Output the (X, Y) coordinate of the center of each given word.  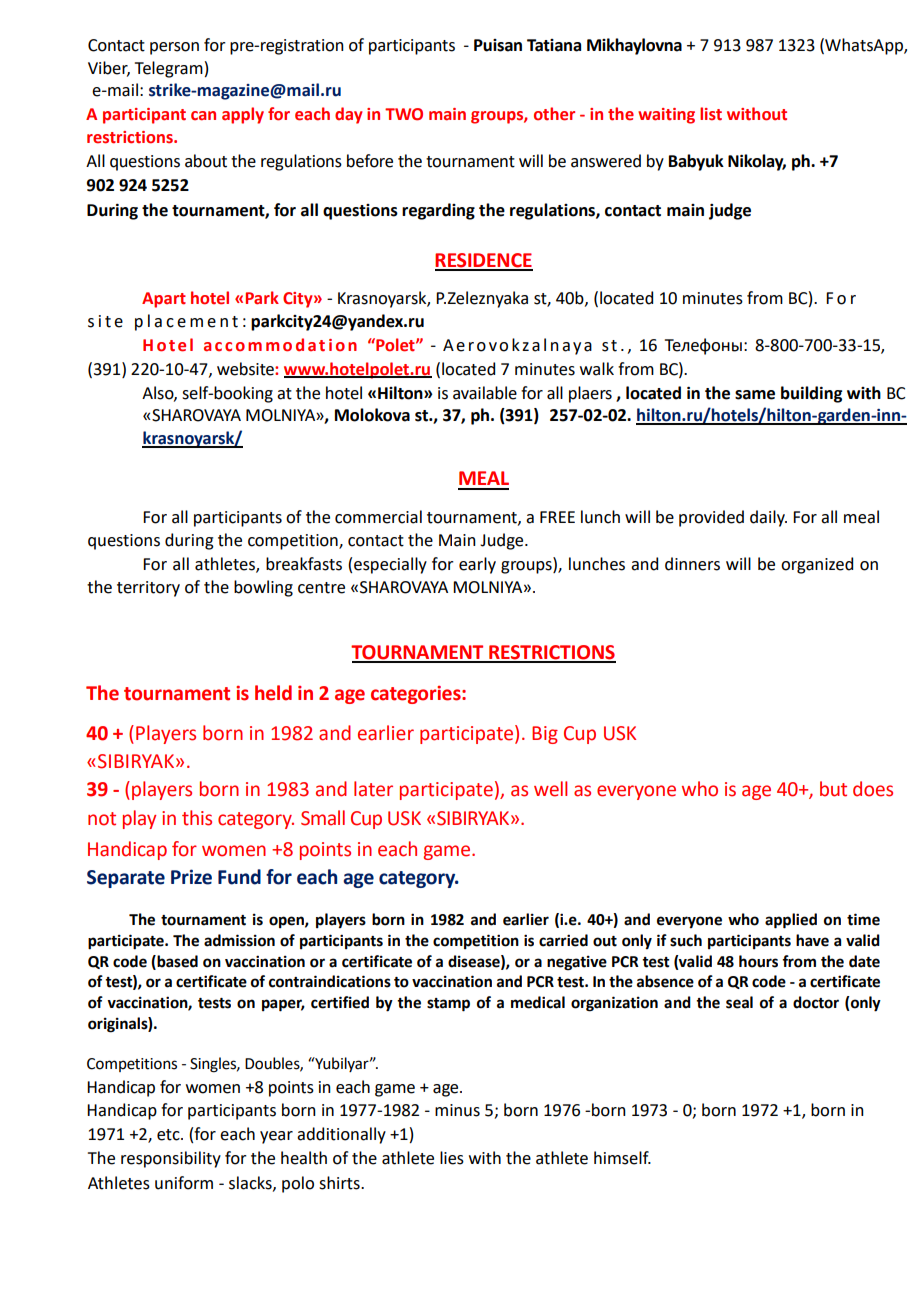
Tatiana (554, 45)
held (273, 693)
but (833, 789)
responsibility (171, 1159)
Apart (164, 300)
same (755, 395)
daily (768, 518)
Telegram (169, 69)
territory (148, 589)
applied (791, 921)
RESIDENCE (484, 261)
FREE (557, 517)
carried (563, 940)
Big (545, 735)
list (711, 114)
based (176, 962)
